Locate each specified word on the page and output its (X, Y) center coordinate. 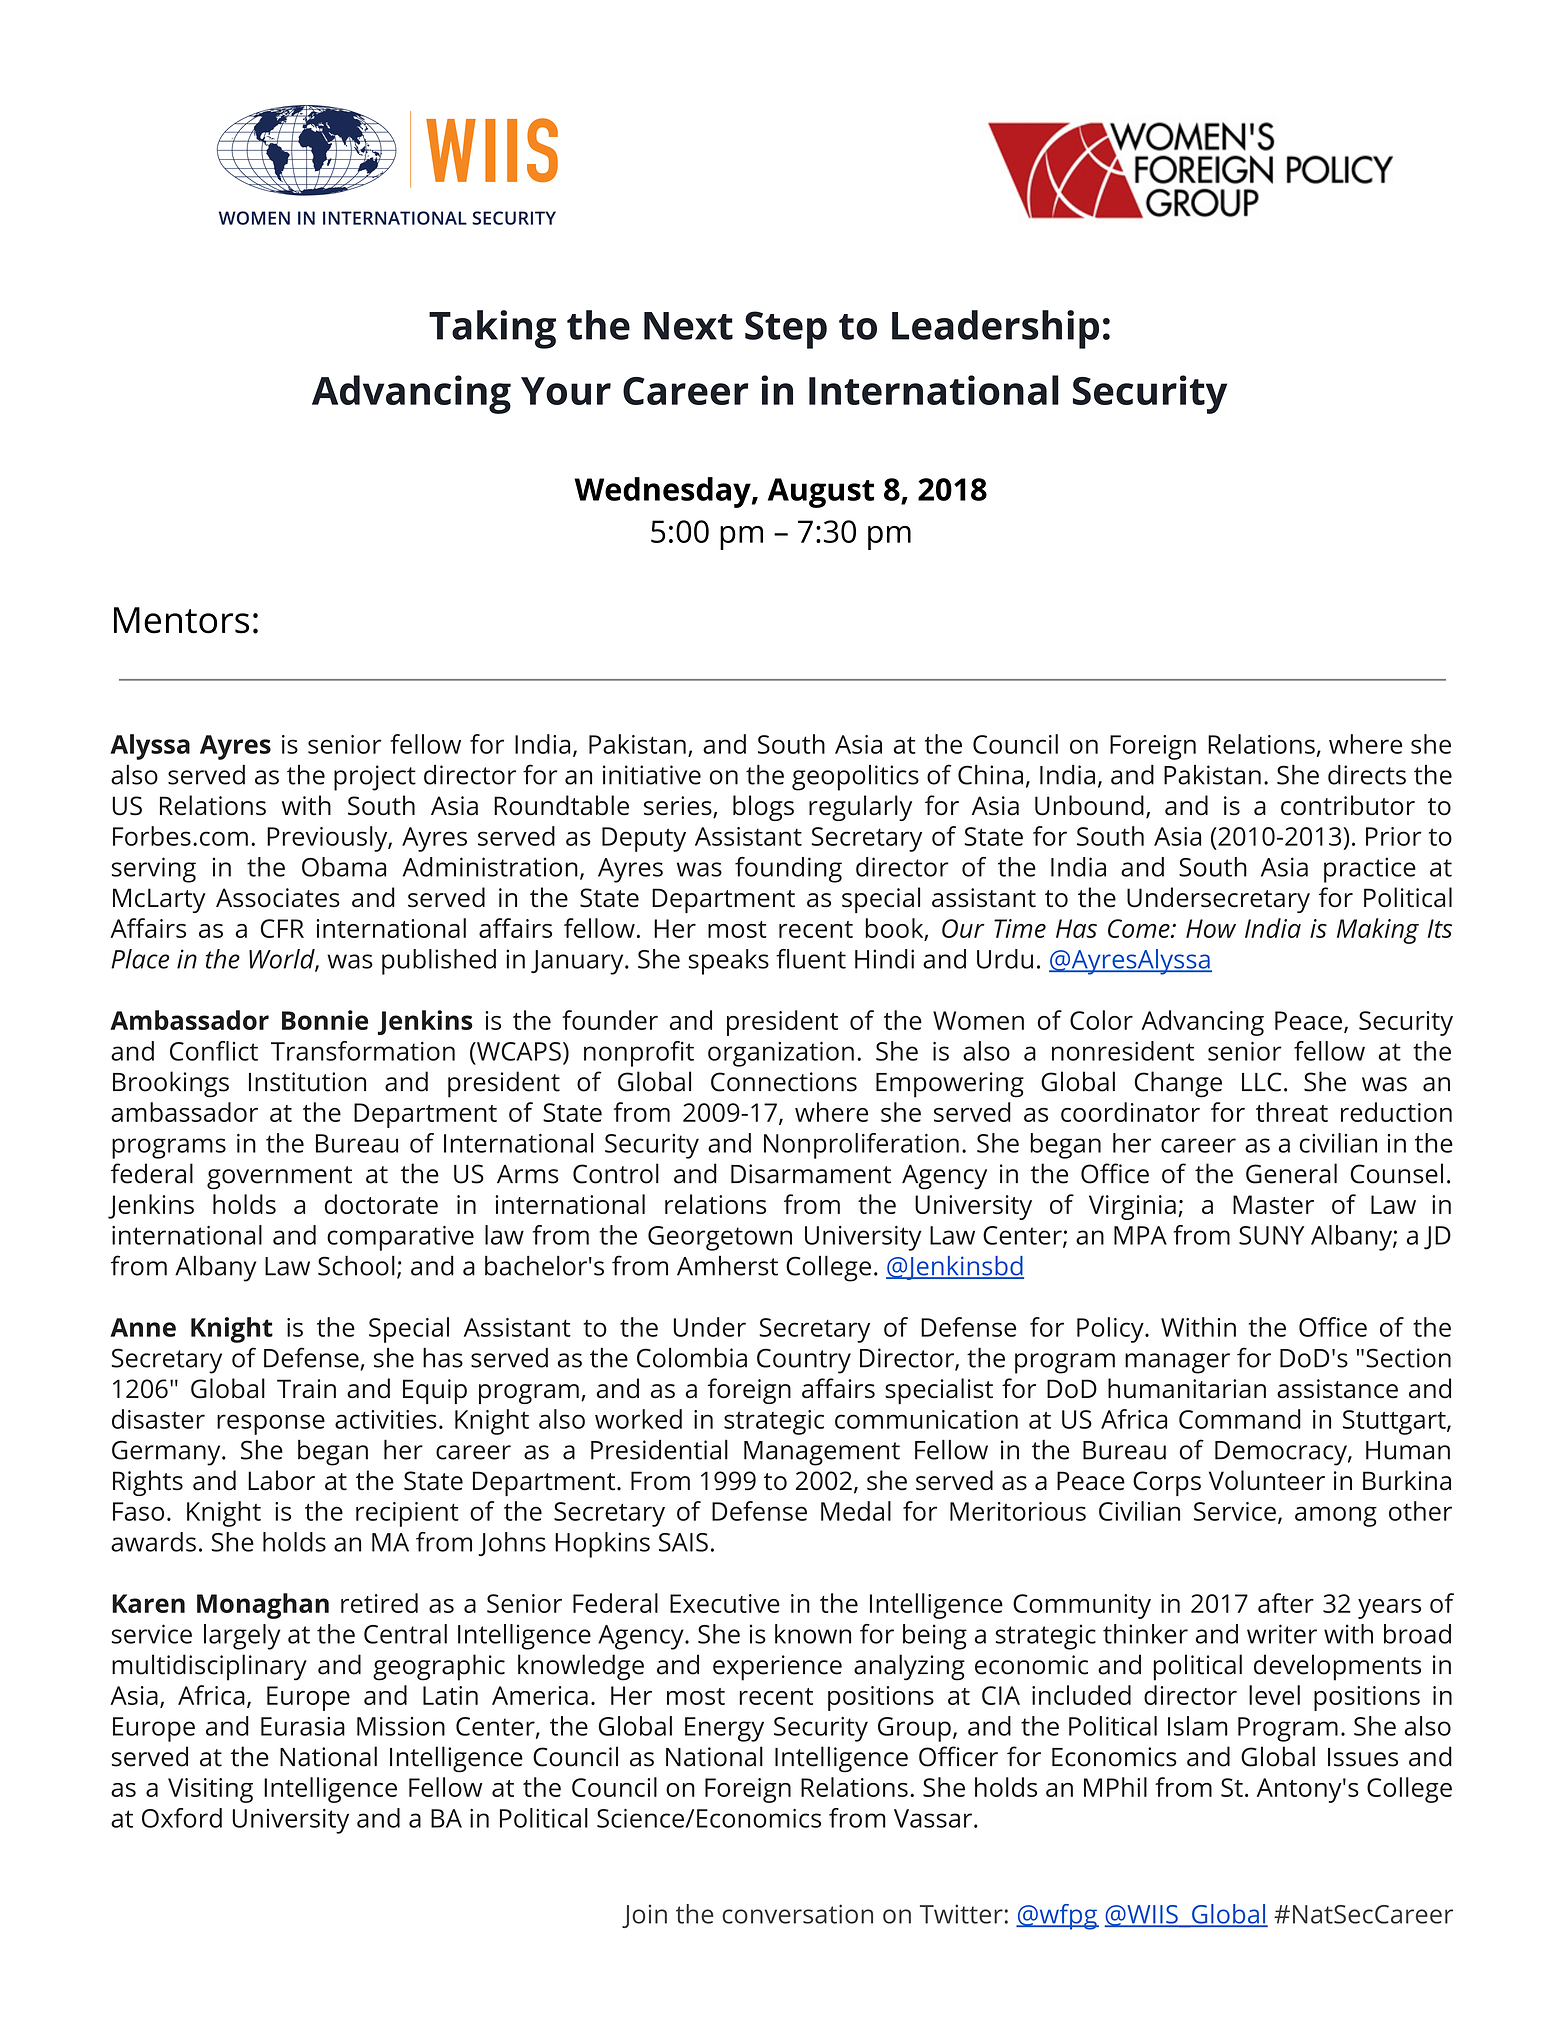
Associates (278, 898)
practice (1370, 870)
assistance (1337, 1389)
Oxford (182, 1818)
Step (786, 330)
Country (804, 1361)
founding (788, 870)
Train (306, 1389)
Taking (492, 329)
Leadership (995, 329)
